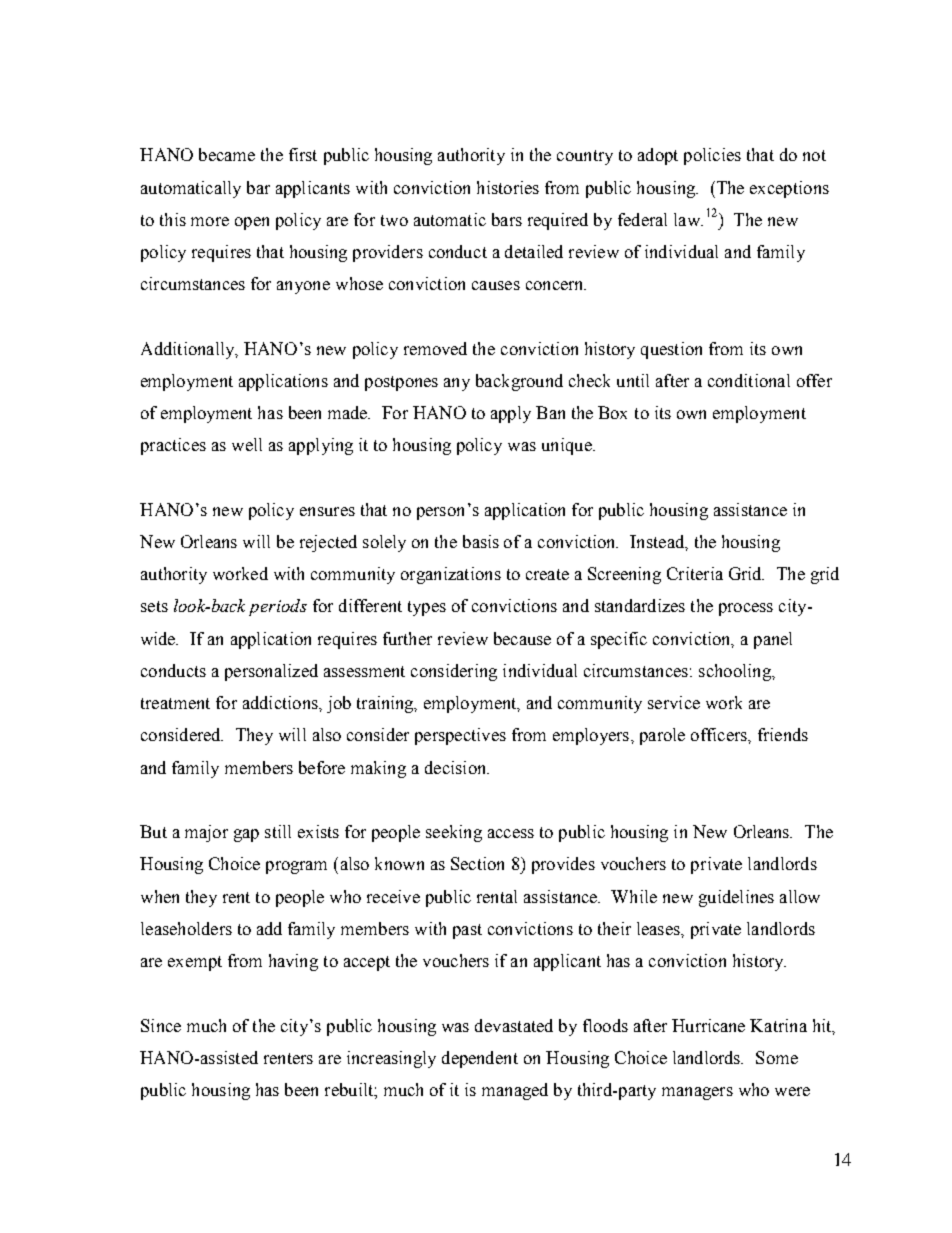 The image size is (952, 1233). What do you see at coordinates (480, 1059) in the image?
I see `dependent` at bounding box center [480, 1059].
